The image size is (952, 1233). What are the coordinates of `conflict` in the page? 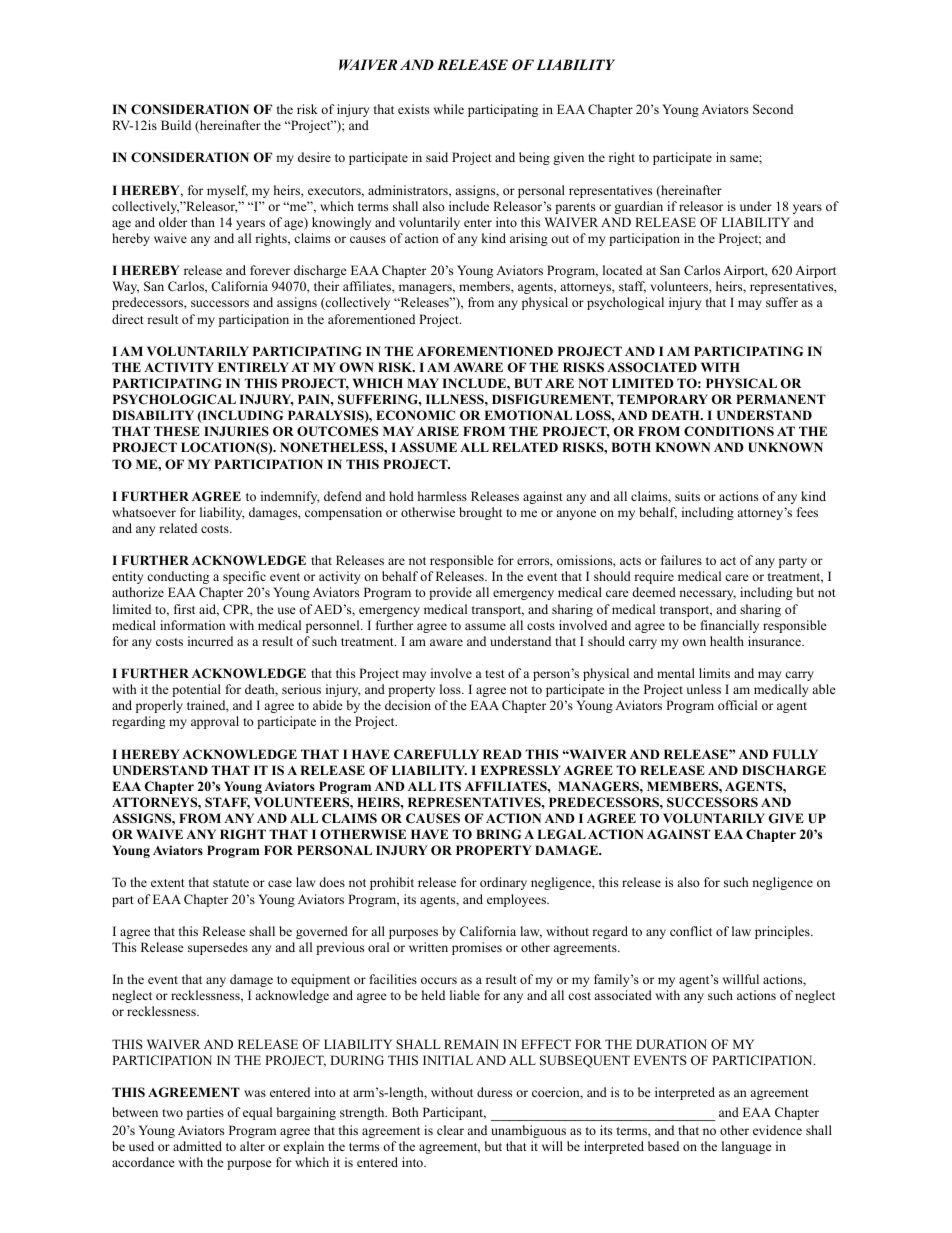 It's located at (691, 931).
